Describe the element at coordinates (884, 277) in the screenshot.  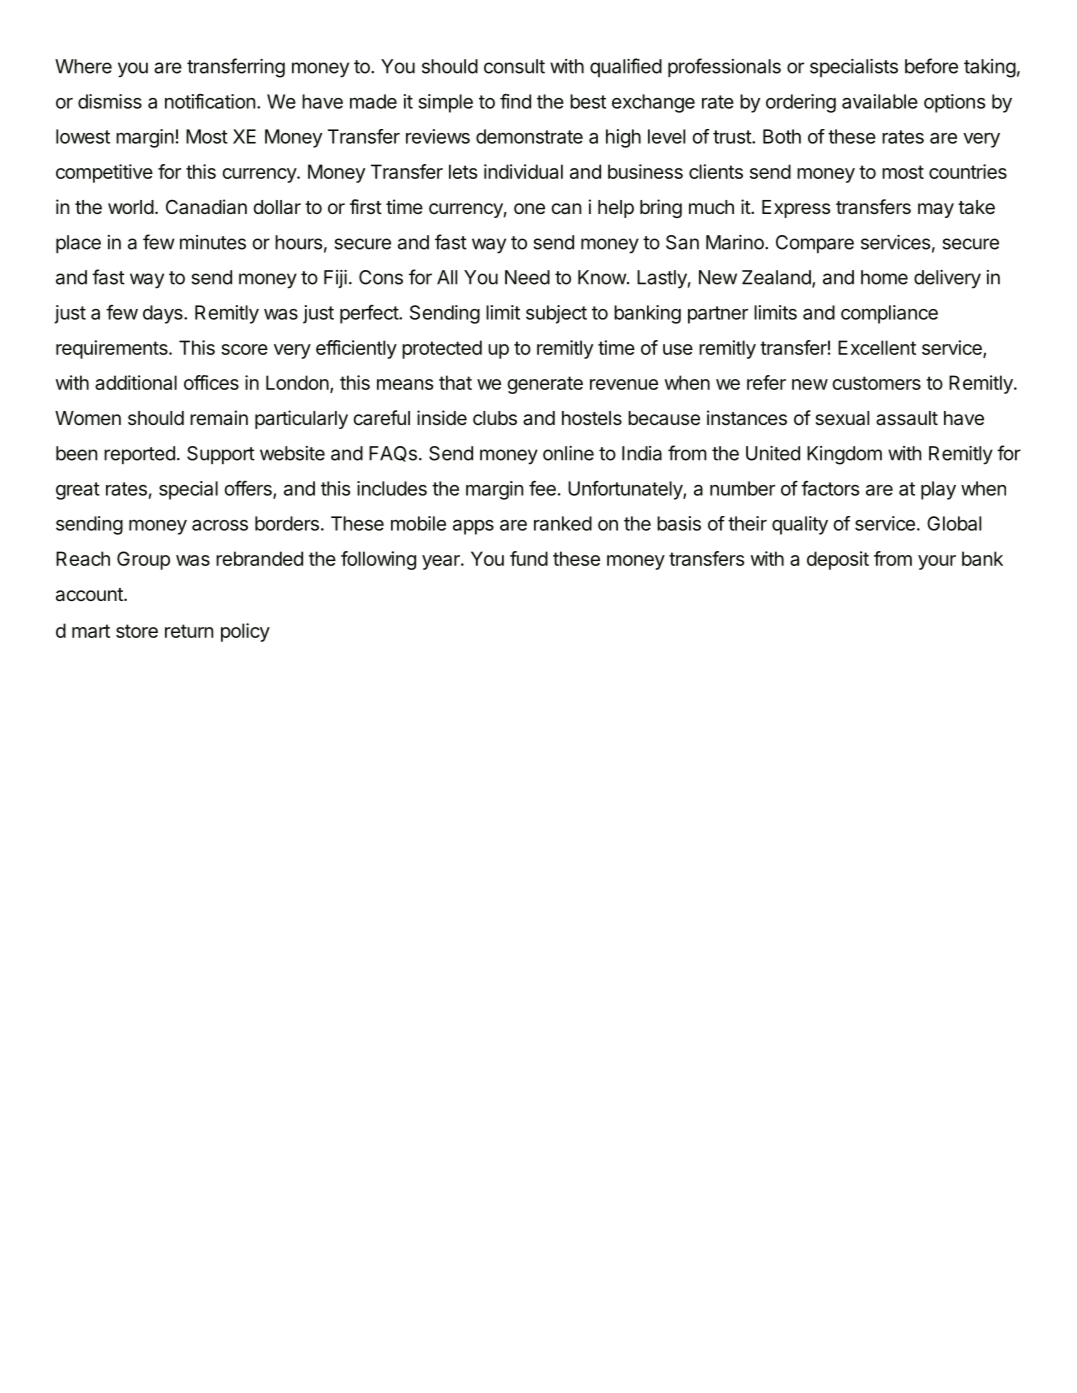
I see `home` at that location.
